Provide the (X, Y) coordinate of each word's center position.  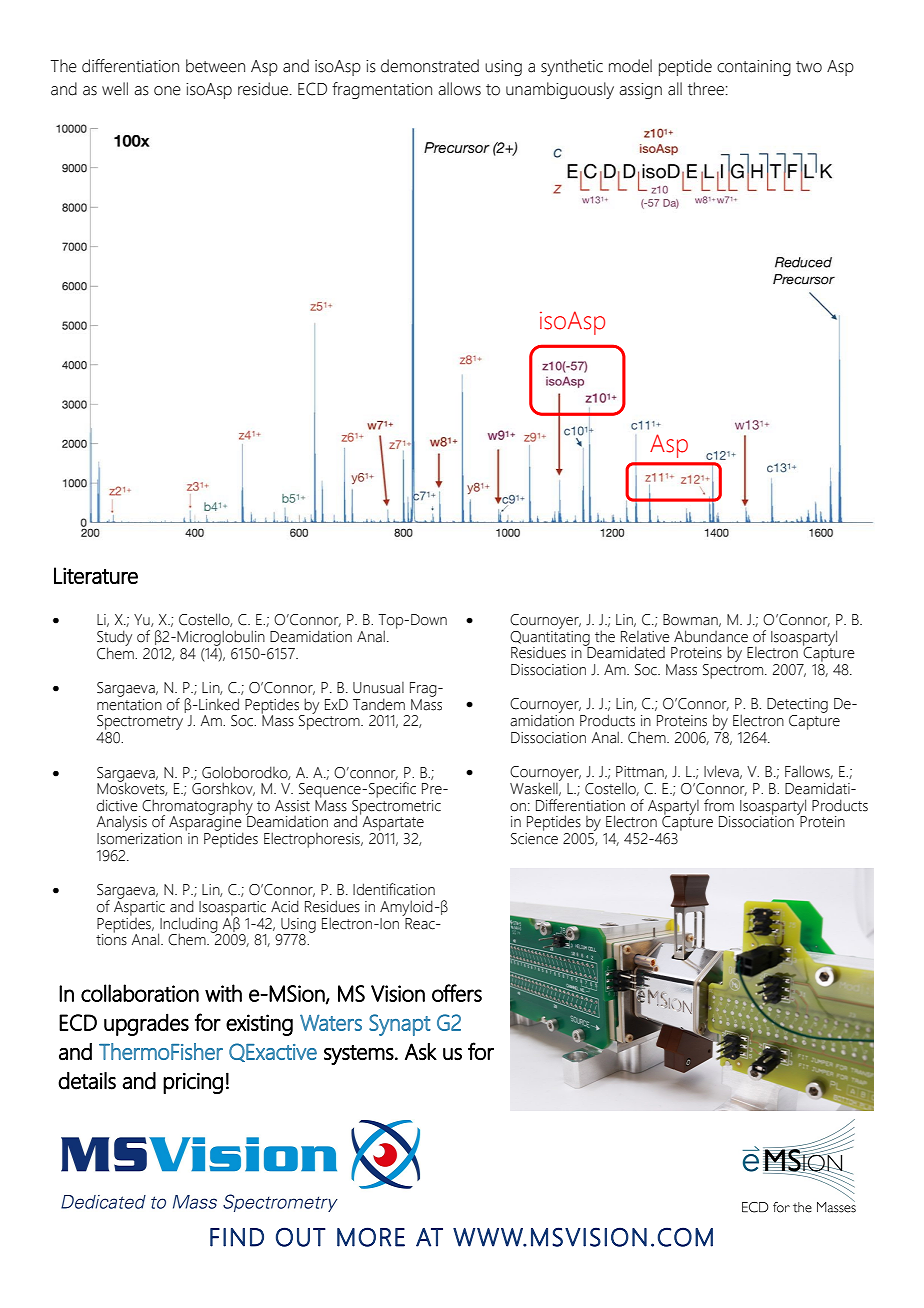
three (706, 89)
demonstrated (430, 66)
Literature (96, 575)
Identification (394, 889)
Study (114, 639)
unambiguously (560, 90)
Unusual (378, 688)
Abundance (711, 636)
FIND (237, 1237)
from (719, 805)
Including (189, 926)
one (167, 91)
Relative (645, 637)
